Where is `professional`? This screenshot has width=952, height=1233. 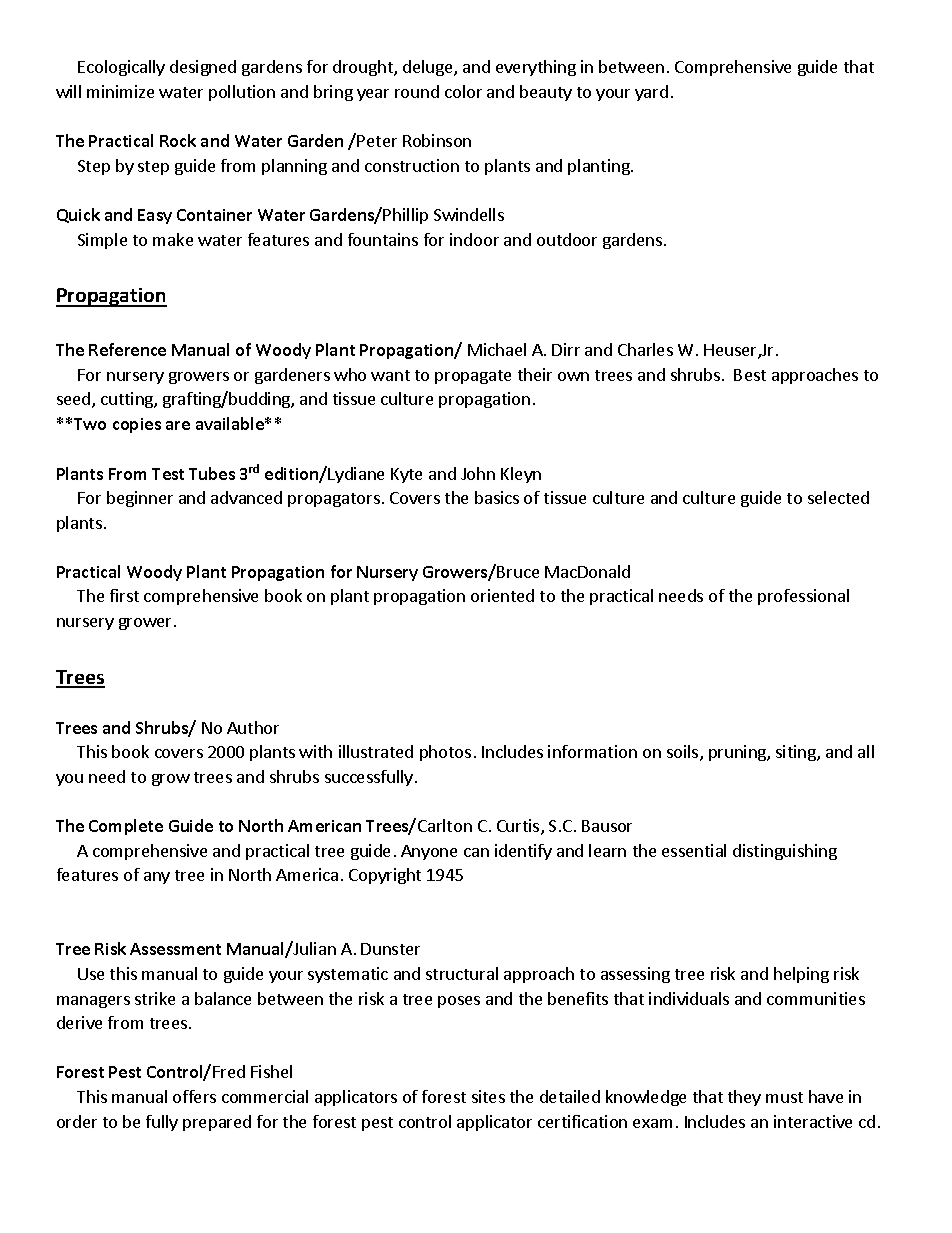 professional is located at coordinates (803, 597).
